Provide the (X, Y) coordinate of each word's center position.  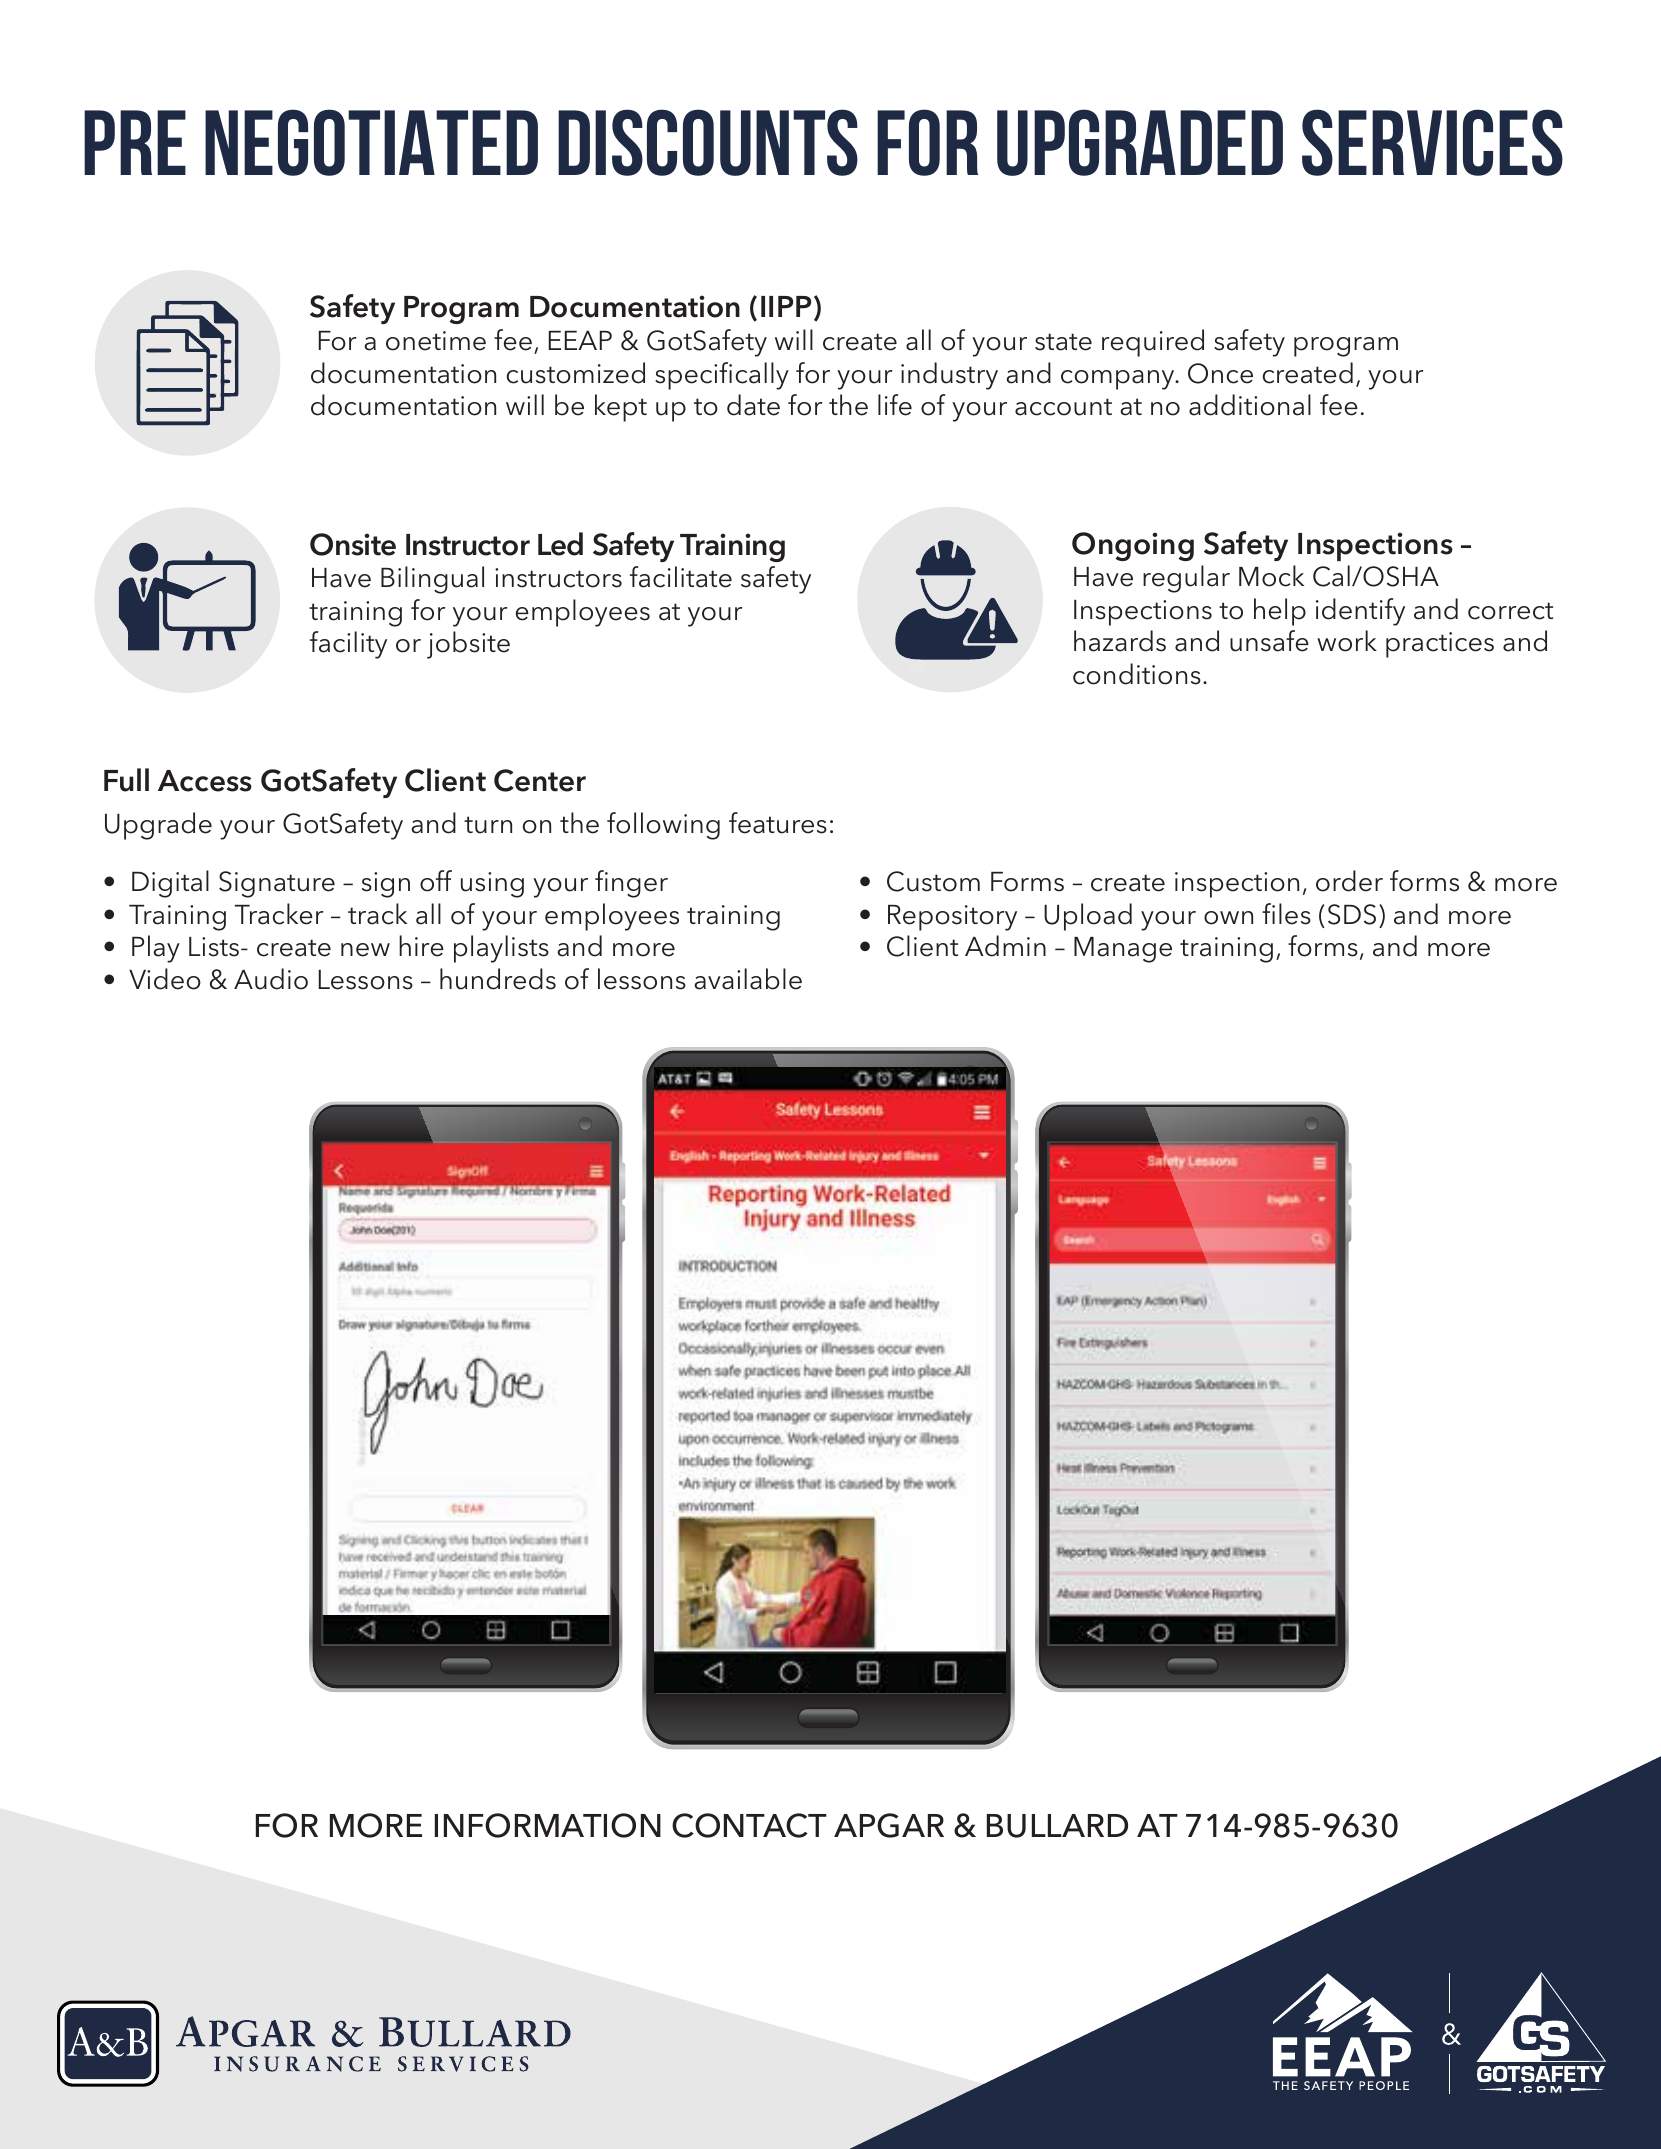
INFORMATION (548, 1825)
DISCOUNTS (708, 142)
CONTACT (749, 1825)
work (1347, 641)
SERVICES (1432, 142)
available (748, 979)
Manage (1123, 950)
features (778, 823)
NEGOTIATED (371, 142)
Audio (271, 979)
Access (205, 781)
